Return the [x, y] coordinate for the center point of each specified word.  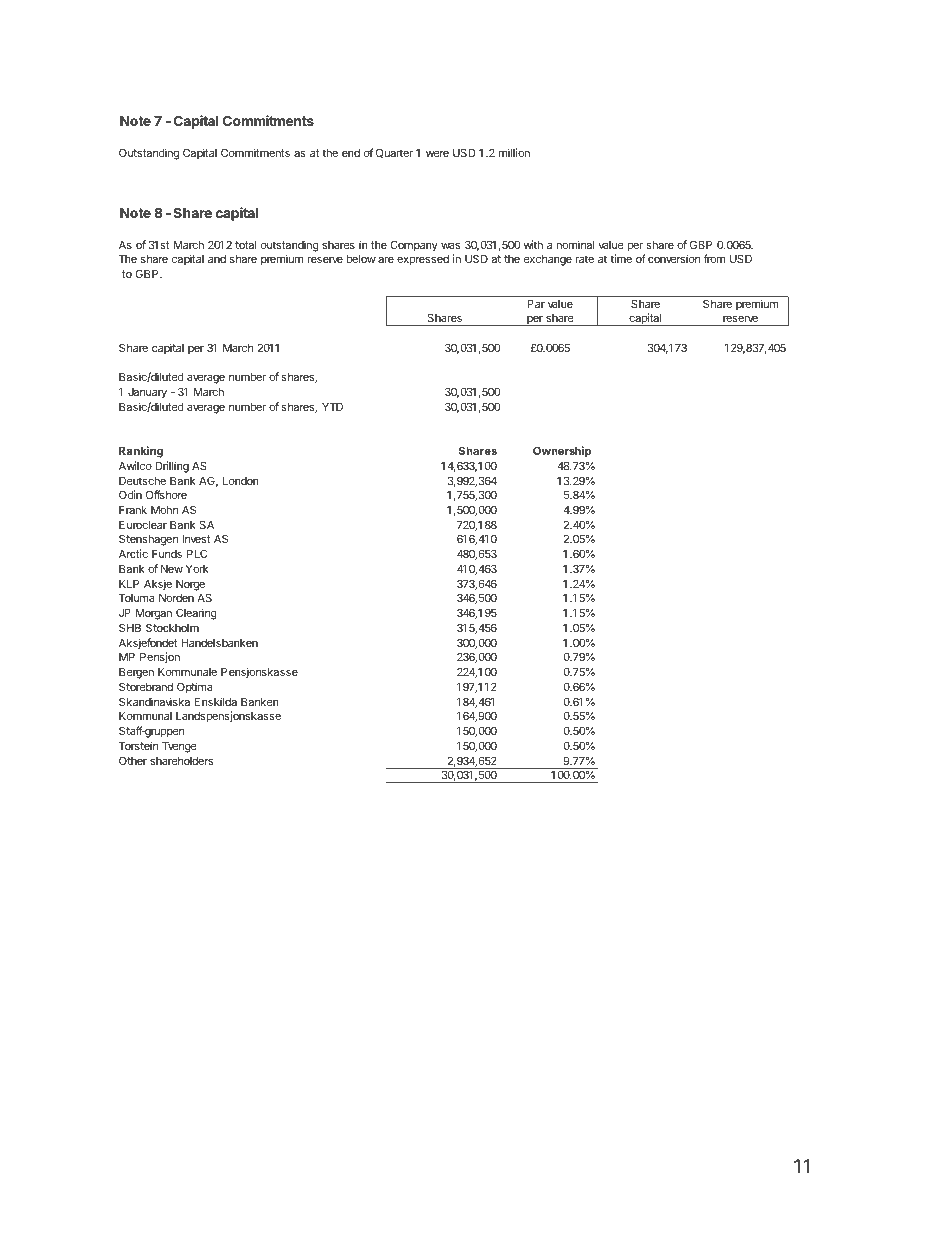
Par [536, 303]
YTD [332, 406]
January [147, 393]
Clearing [196, 614]
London [241, 481]
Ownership [562, 452]
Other [133, 760]
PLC [197, 553]
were [437, 154]
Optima [195, 688]
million [514, 152]
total [245, 245]
